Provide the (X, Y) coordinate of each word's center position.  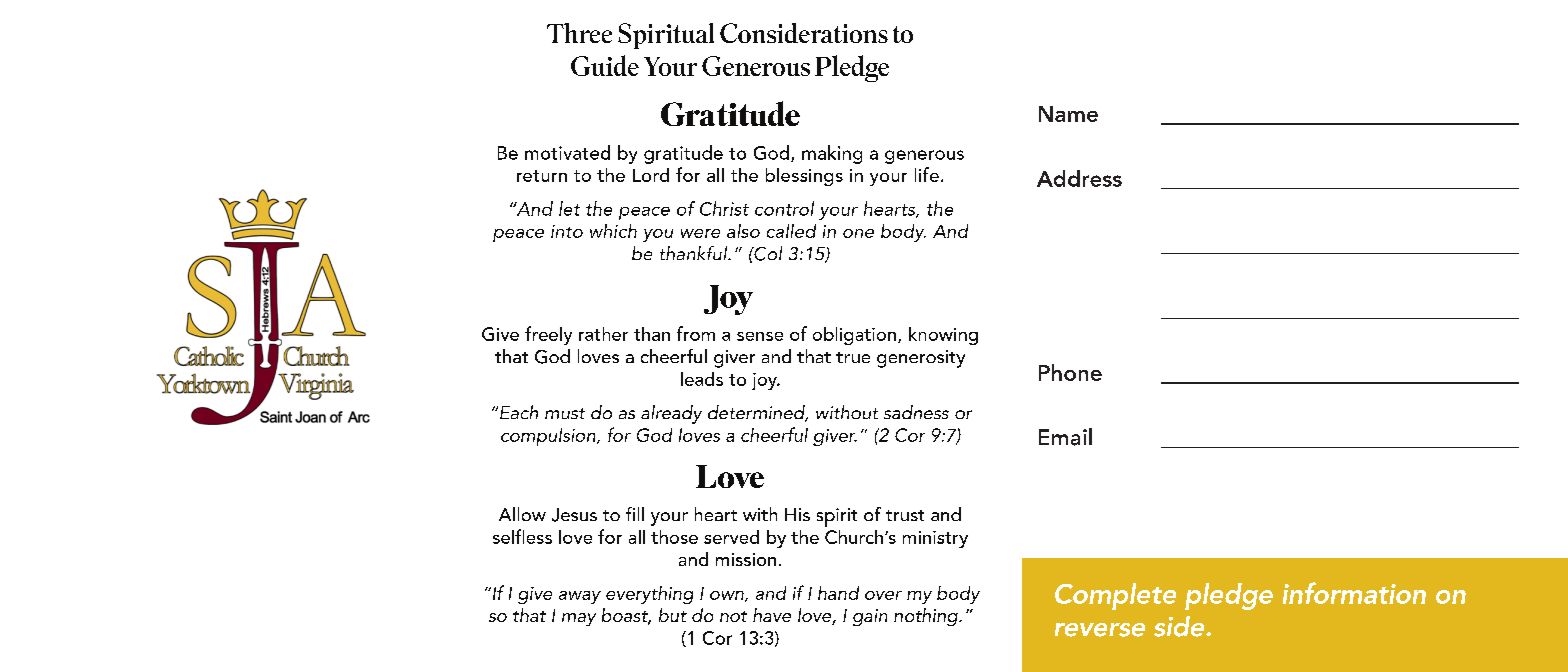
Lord (651, 175)
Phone (1070, 372)
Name (1068, 114)
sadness (916, 412)
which (613, 231)
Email (1065, 437)
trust (905, 515)
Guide (605, 65)
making (832, 154)
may (579, 619)
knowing (943, 336)
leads (702, 379)
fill (635, 514)
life (927, 174)
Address (1079, 178)
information (1354, 593)
